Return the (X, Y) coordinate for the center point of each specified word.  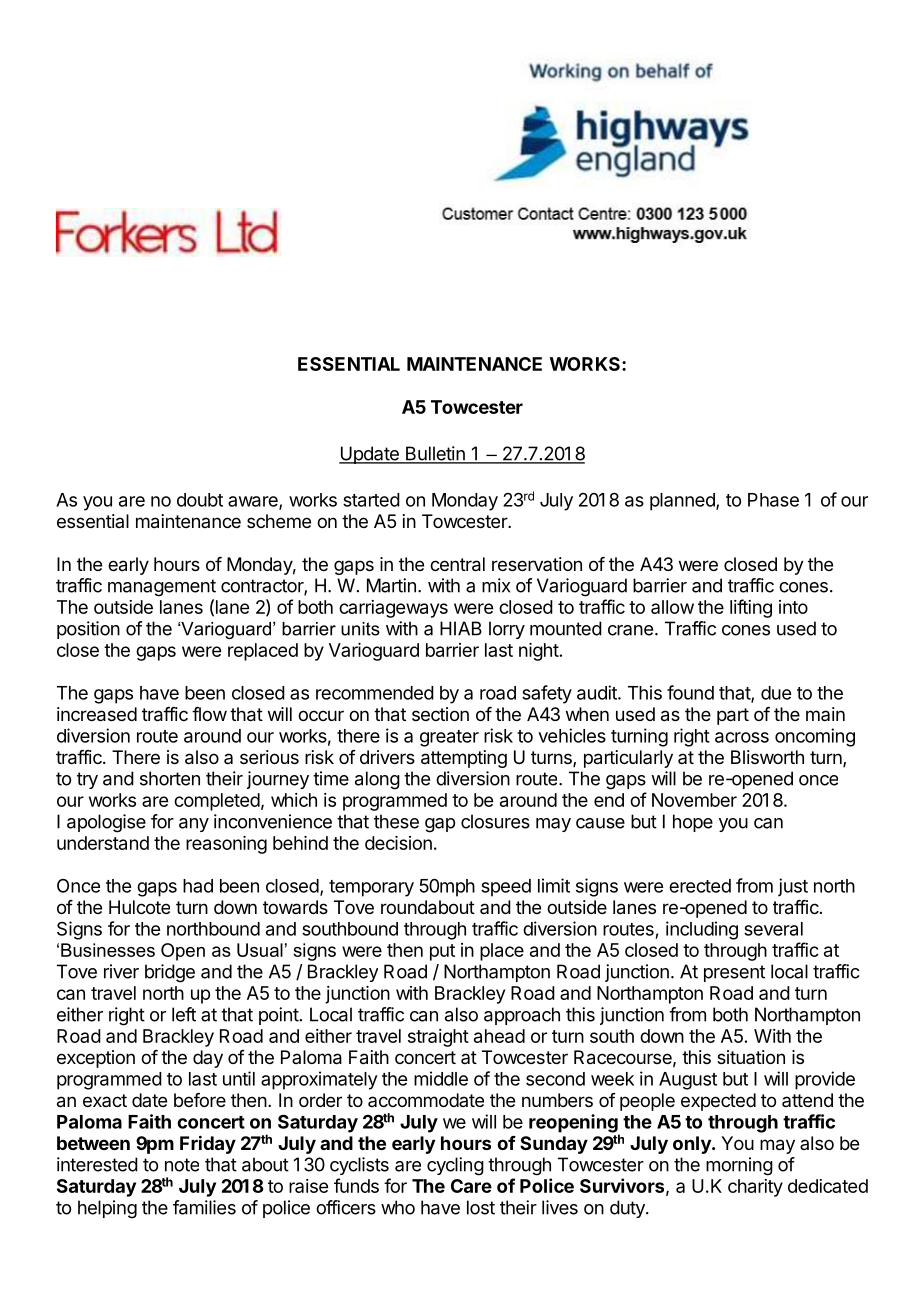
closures (495, 821)
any (194, 825)
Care (471, 1186)
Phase (773, 500)
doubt (200, 500)
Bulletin (435, 454)
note (182, 1165)
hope (693, 823)
